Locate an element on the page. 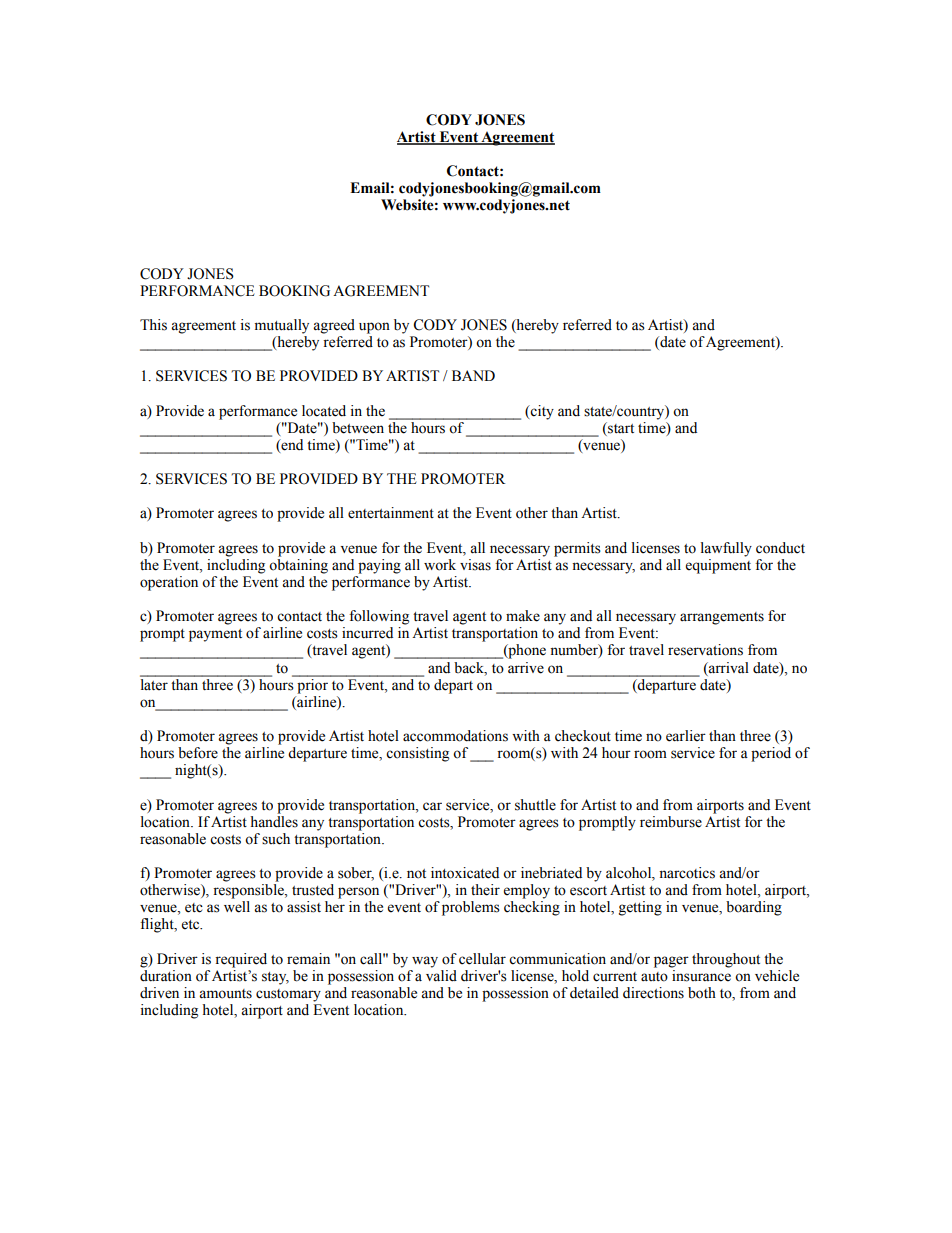 The image size is (952, 1233). reservations is located at coordinates (705, 650).
